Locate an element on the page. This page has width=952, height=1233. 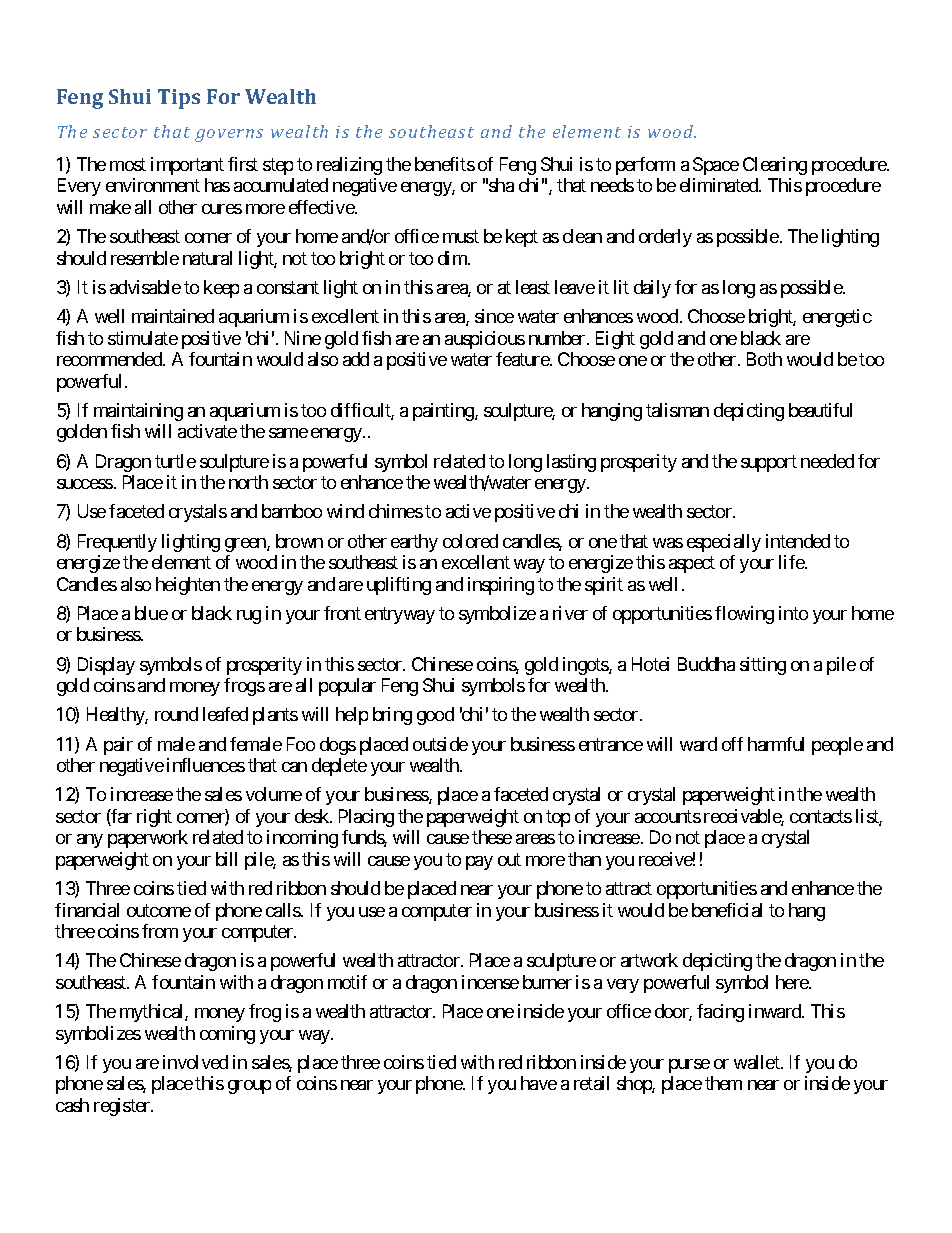
them is located at coordinates (723, 1083).
